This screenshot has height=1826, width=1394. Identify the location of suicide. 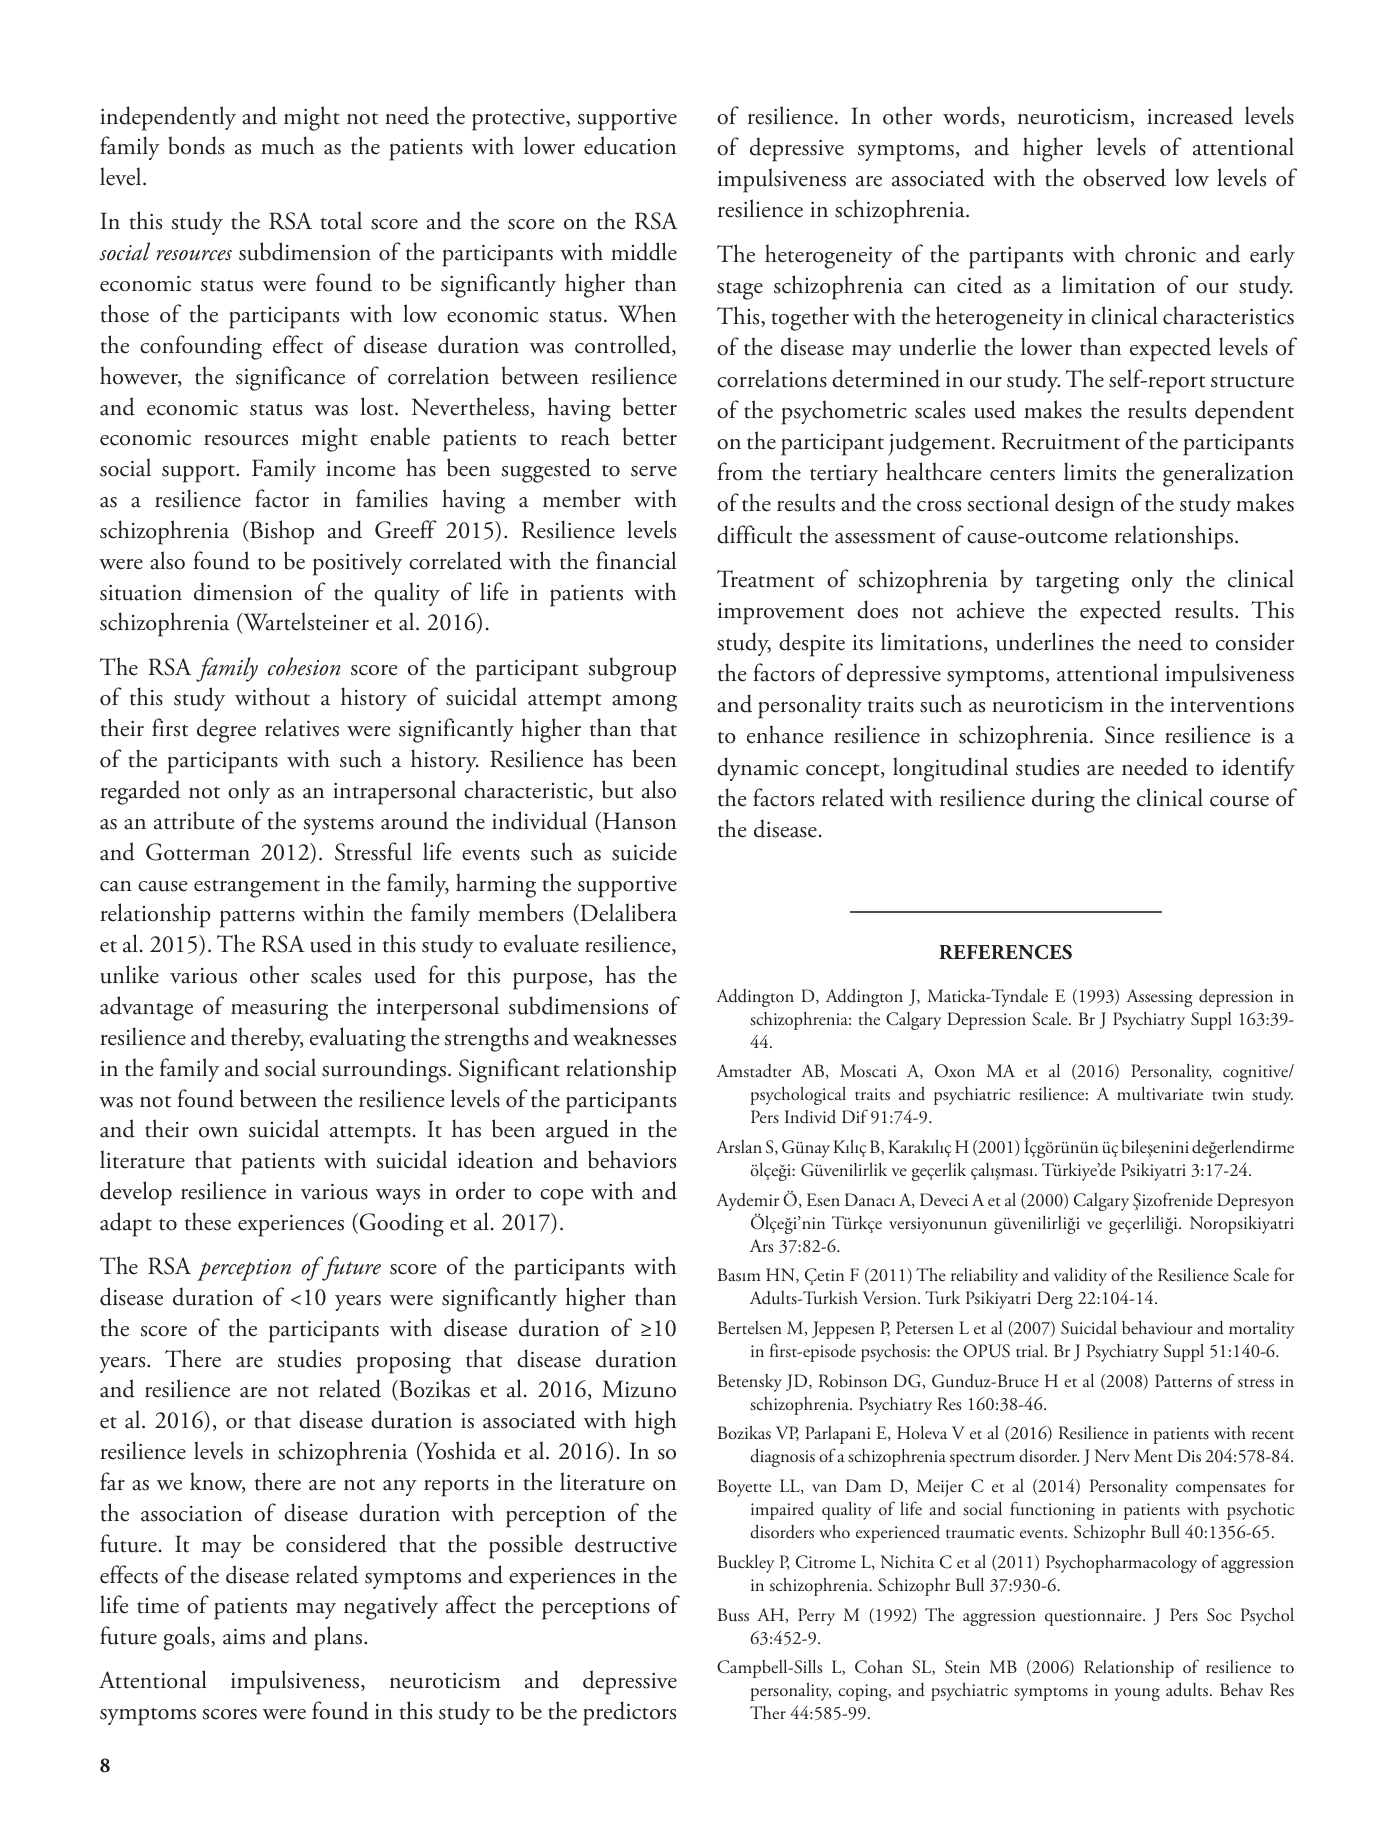
(644, 851).
